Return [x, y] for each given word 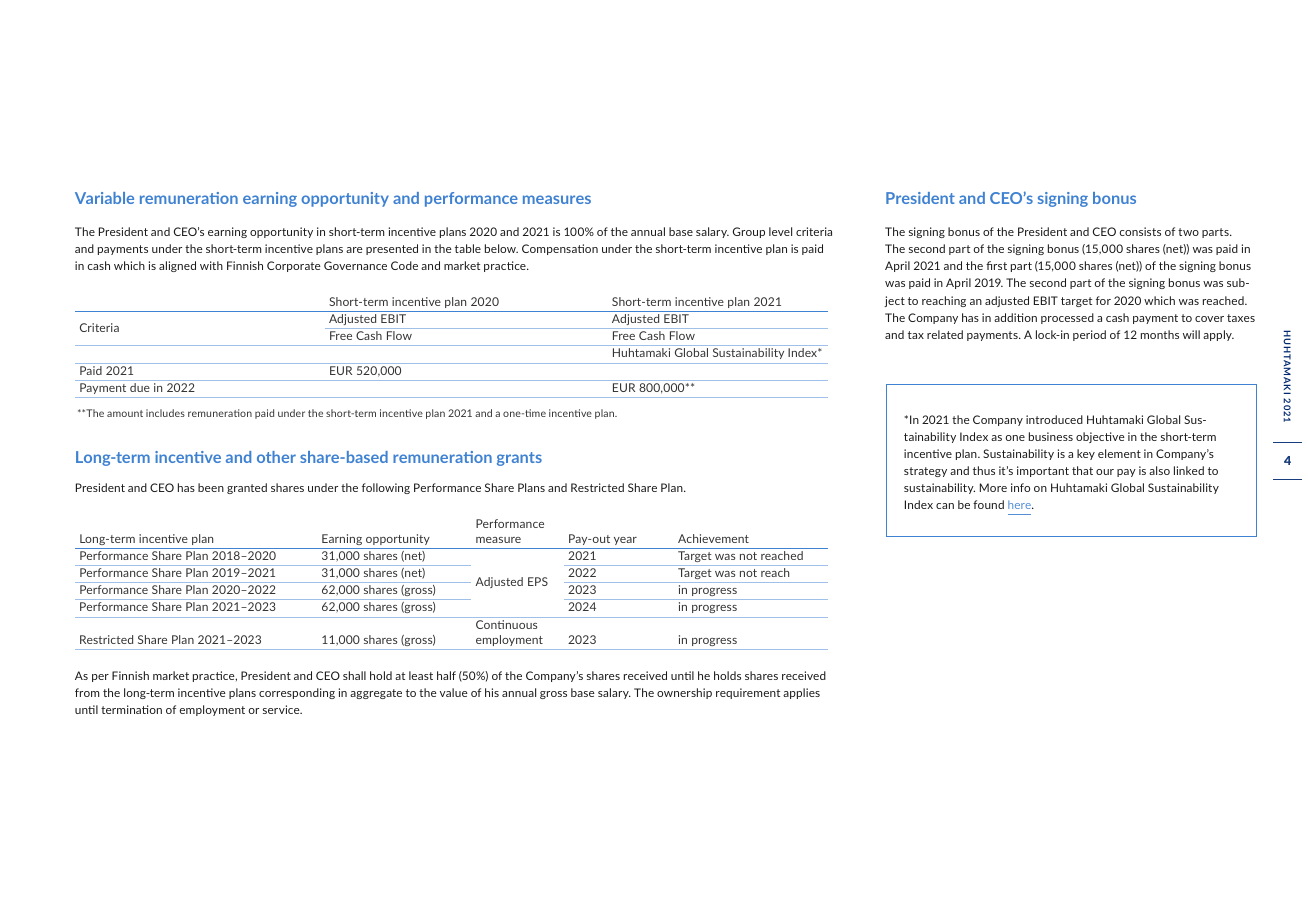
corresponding [297, 693]
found [988, 504]
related [945, 334]
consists [1140, 231]
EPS [538, 581]
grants [519, 459]
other [276, 457]
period [1089, 335]
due [140, 387]
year [625, 541]
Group [749, 232]
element [1119, 453]
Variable [104, 198]
